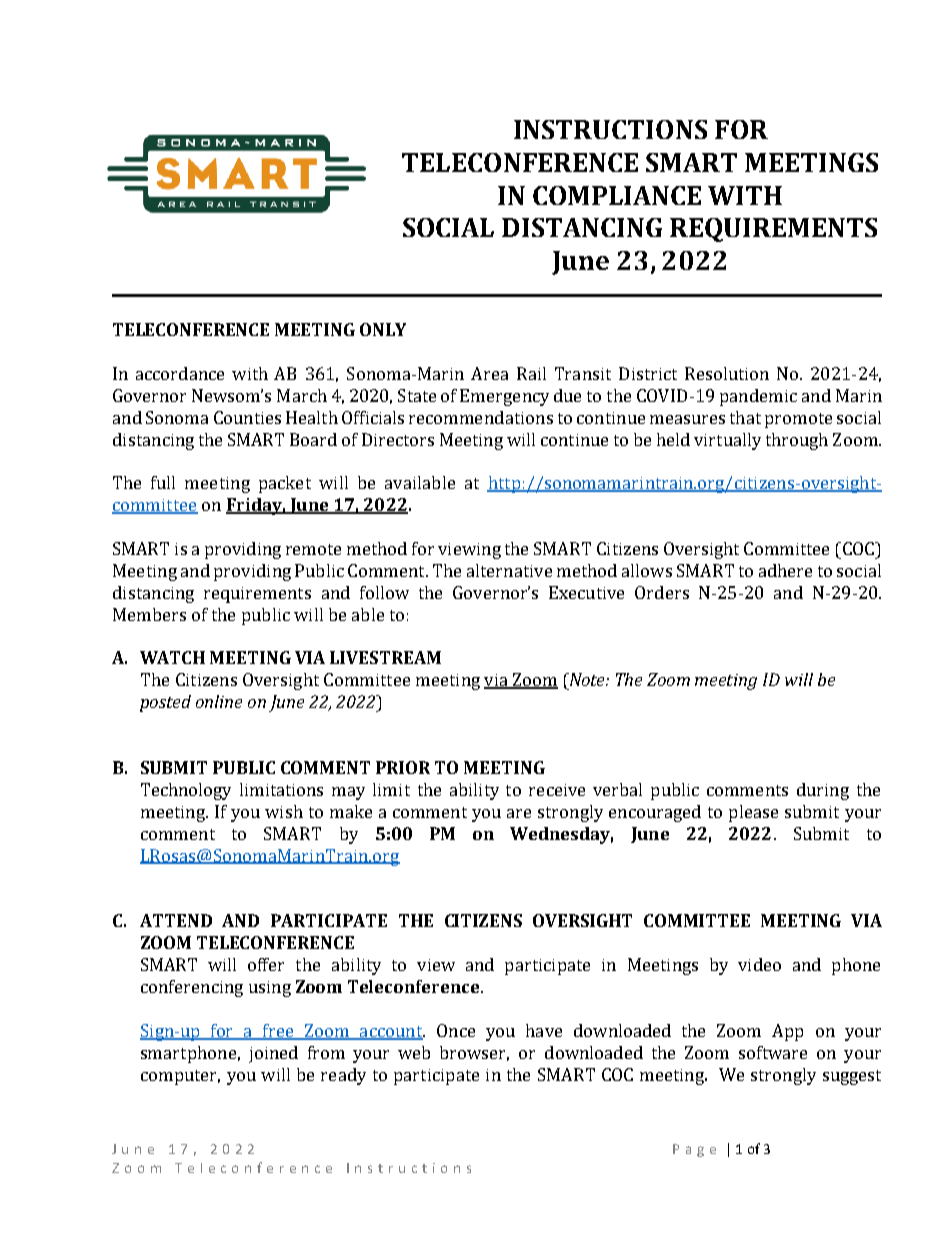 The image size is (952, 1233). Describe the element at coordinates (383, 329) in the screenshot. I see `ONLY` at that location.
